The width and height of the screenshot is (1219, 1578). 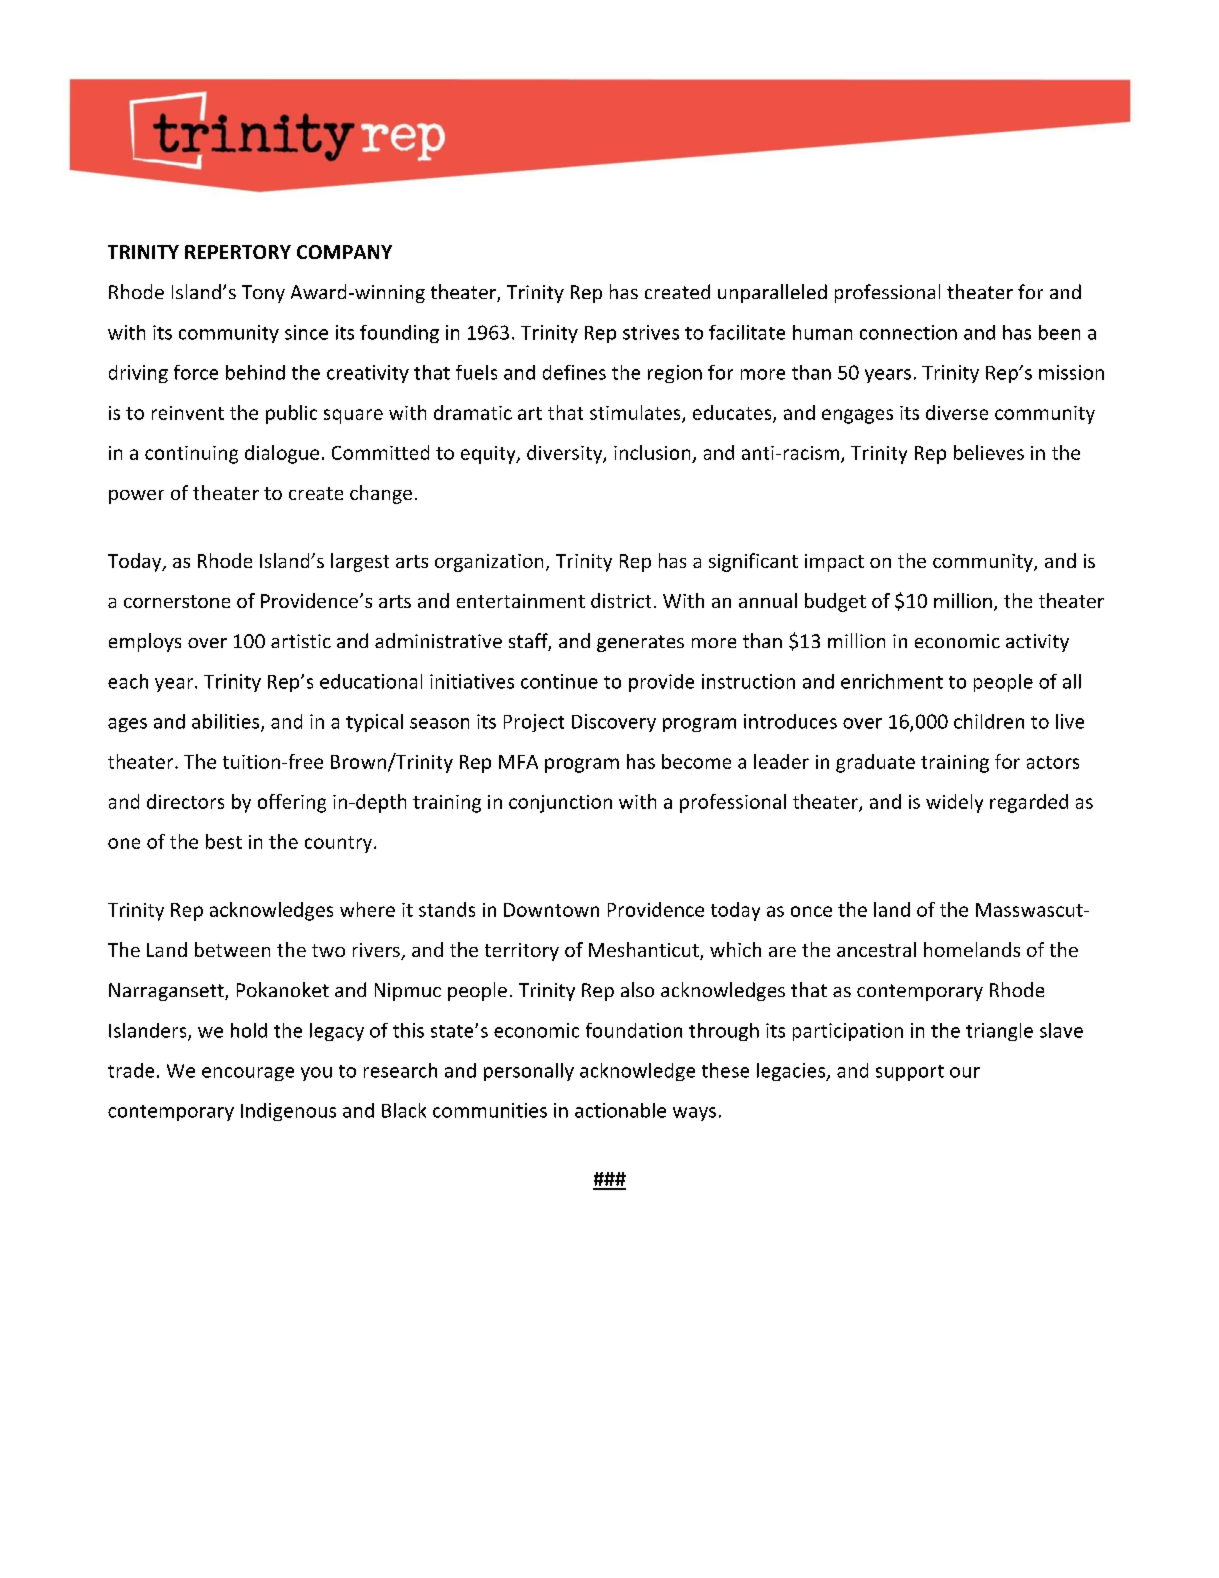 What do you see at coordinates (227, 722) in the screenshot?
I see `abilities` at bounding box center [227, 722].
